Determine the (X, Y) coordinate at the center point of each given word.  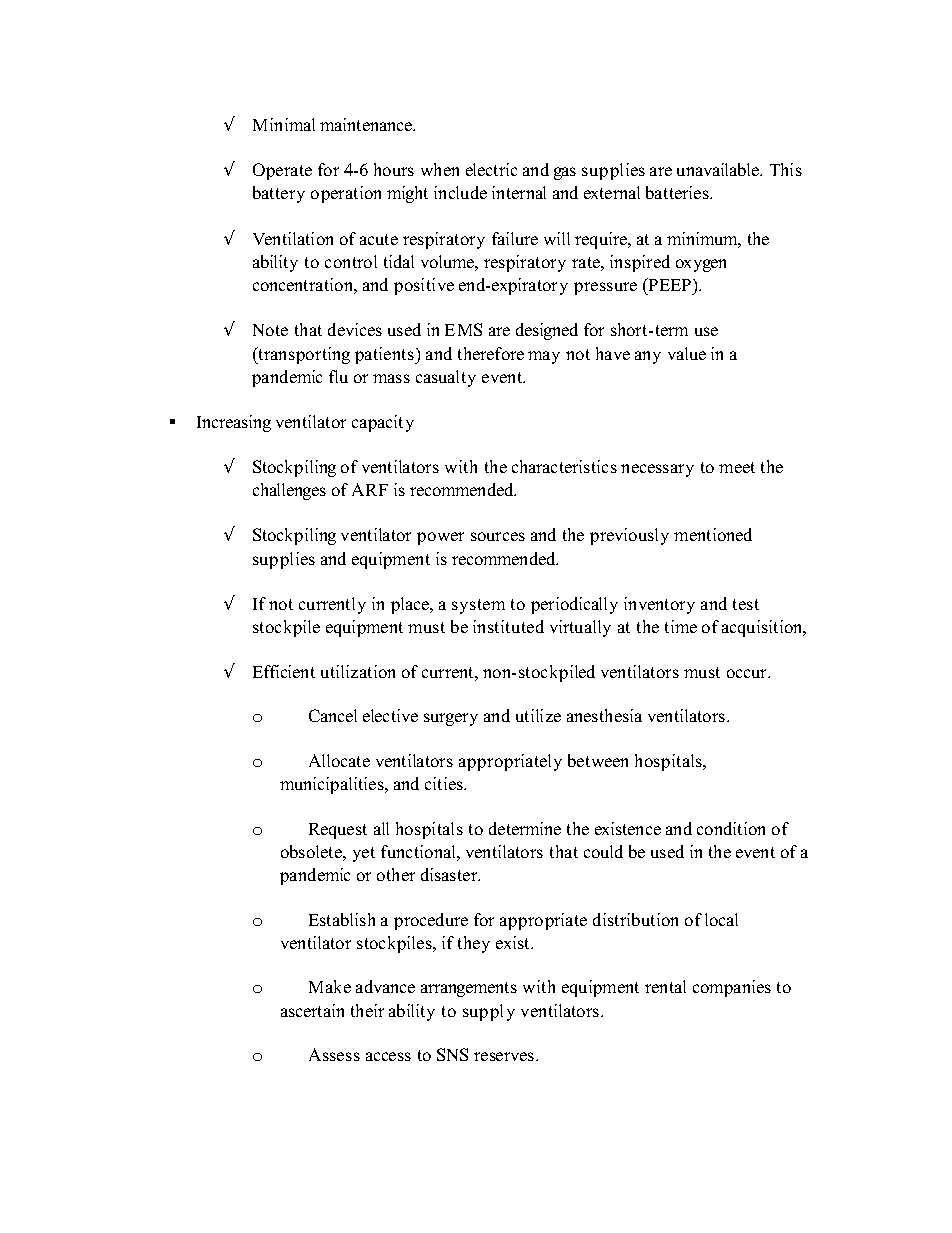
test (746, 604)
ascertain (312, 1010)
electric (491, 169)
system (478, 606)
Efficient (284, 671)
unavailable (719, 169)
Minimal (284, 124)
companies (732, 988)
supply (489, 1012)
